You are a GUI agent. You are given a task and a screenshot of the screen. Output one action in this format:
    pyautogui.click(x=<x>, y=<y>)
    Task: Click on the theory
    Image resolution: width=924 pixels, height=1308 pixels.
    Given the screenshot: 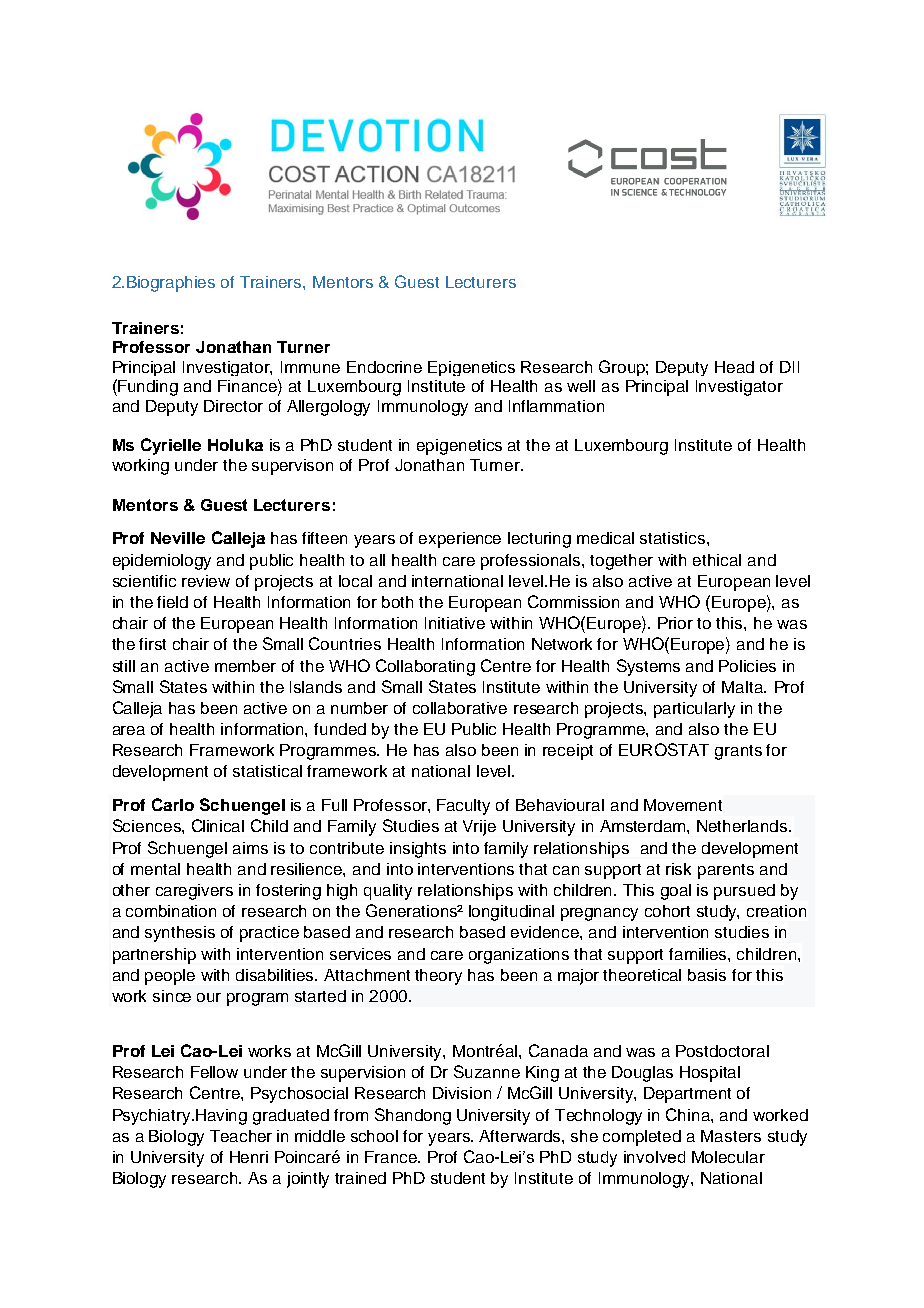 What is the action you would take?
    pyautogui.click(x=438, y=977)
